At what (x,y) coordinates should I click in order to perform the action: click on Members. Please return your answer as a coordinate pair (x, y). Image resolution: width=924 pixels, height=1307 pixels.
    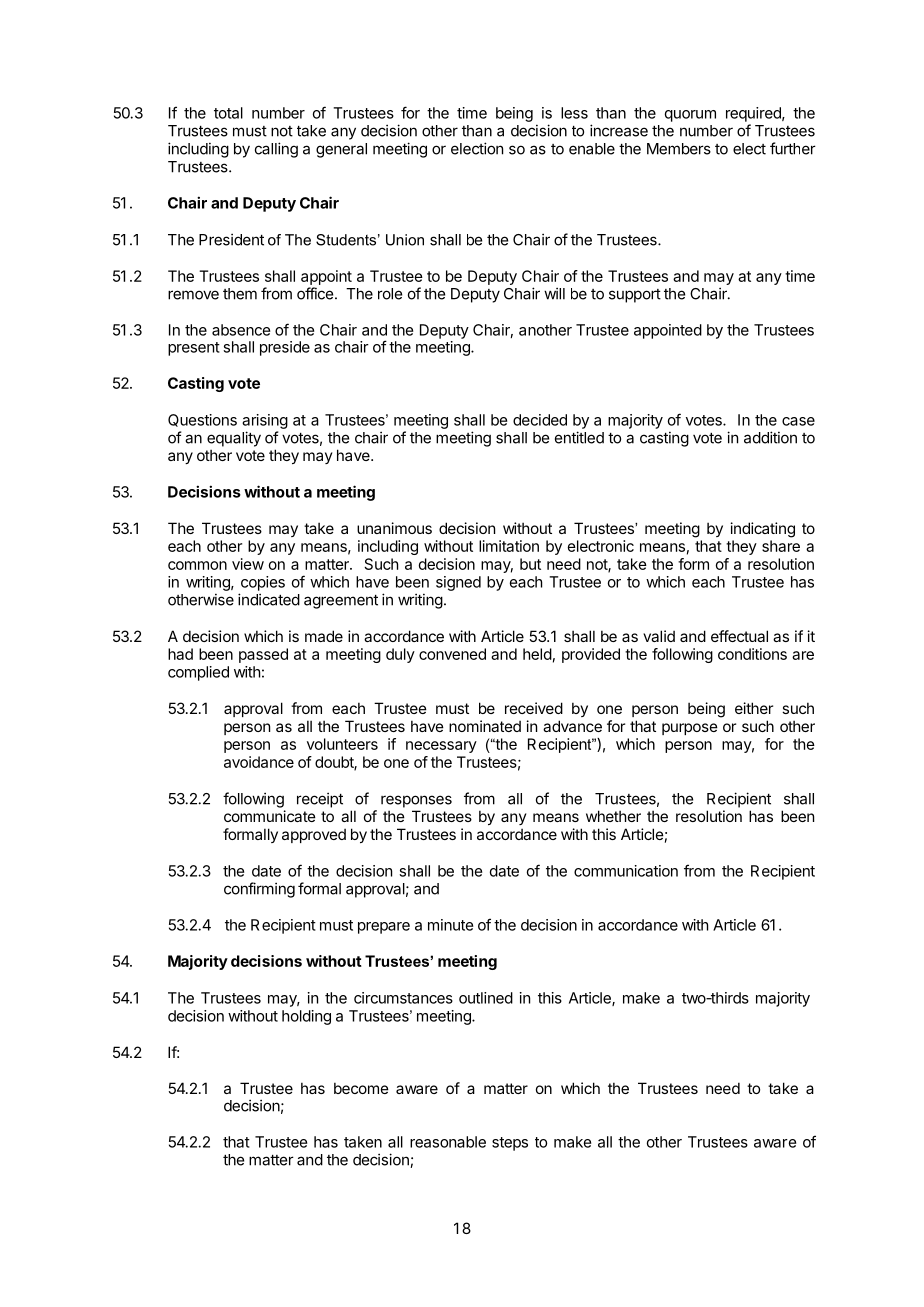
    Looking at the image, I should click on (679, 149).
